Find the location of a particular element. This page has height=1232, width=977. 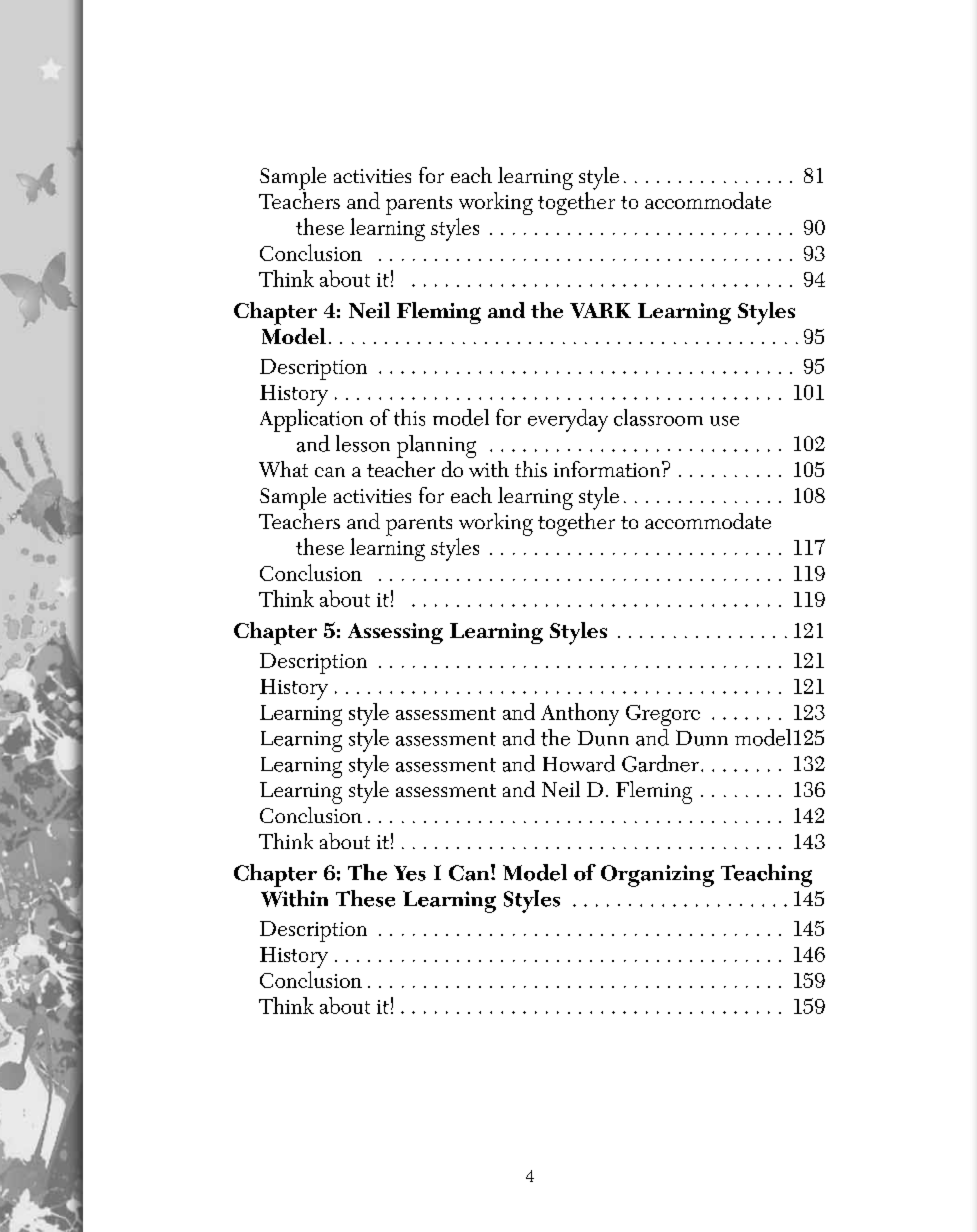

Yes is located at coordinates (410, 873).
